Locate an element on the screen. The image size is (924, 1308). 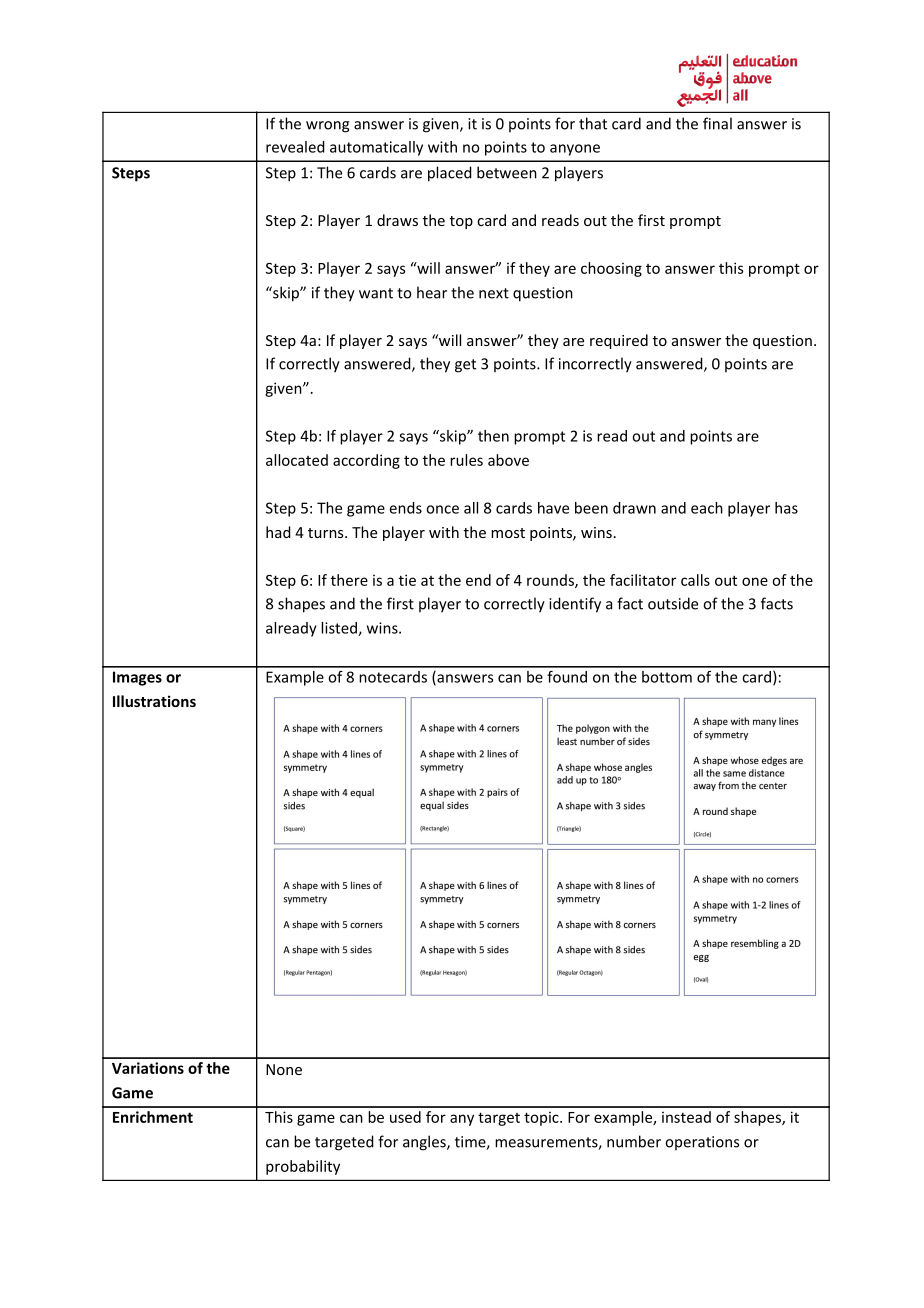
probability is located at coordinates (303, 1167).
